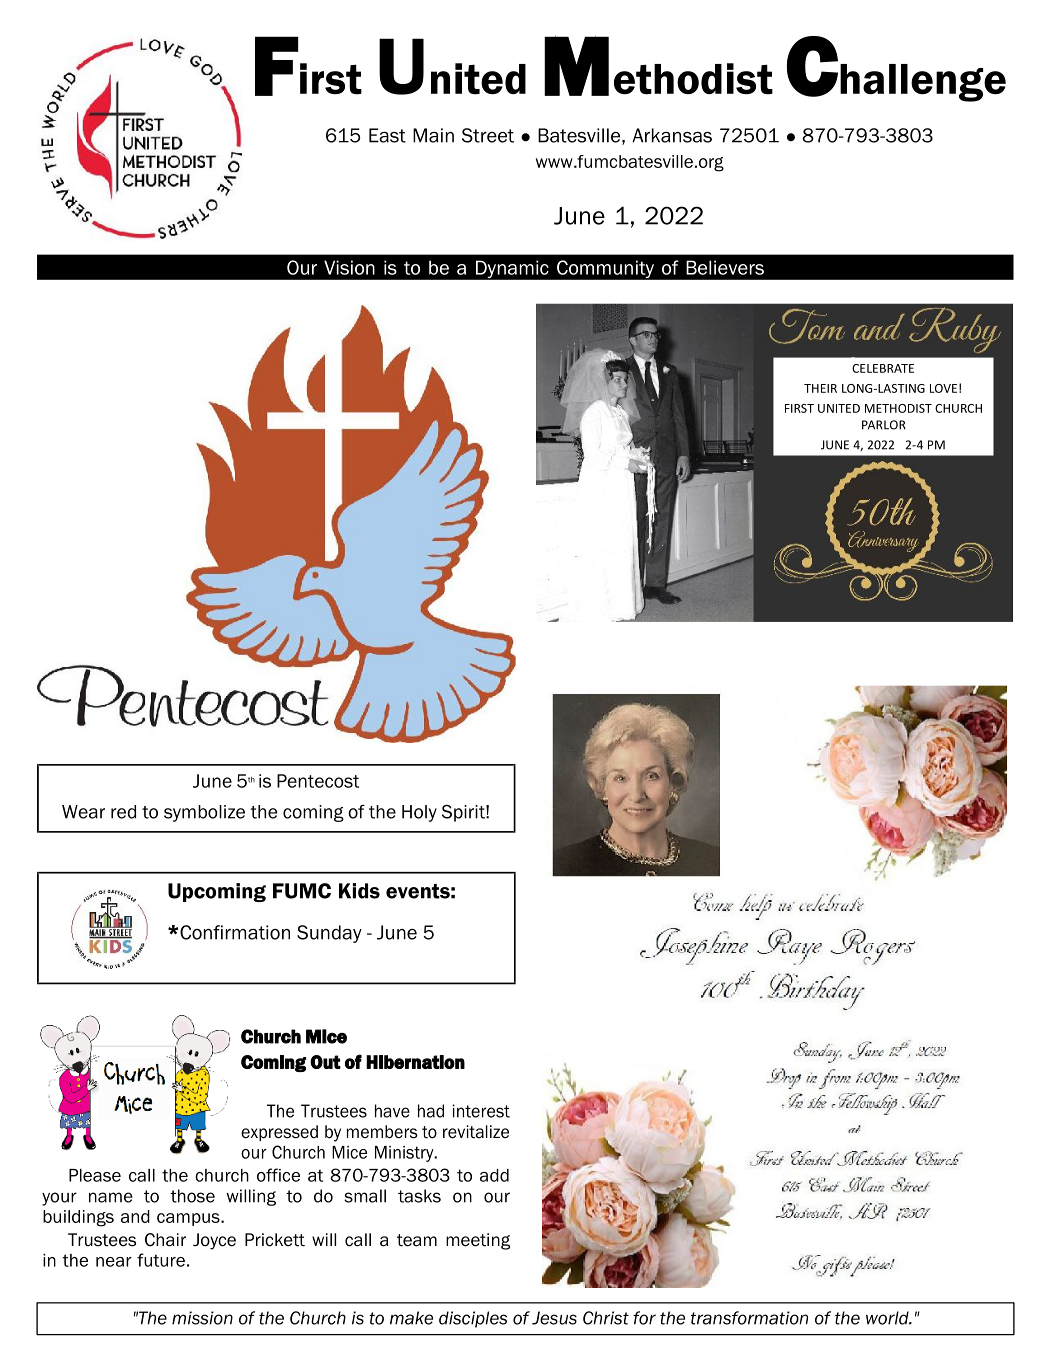  I want to click on THEIR, so click(820, 388).
